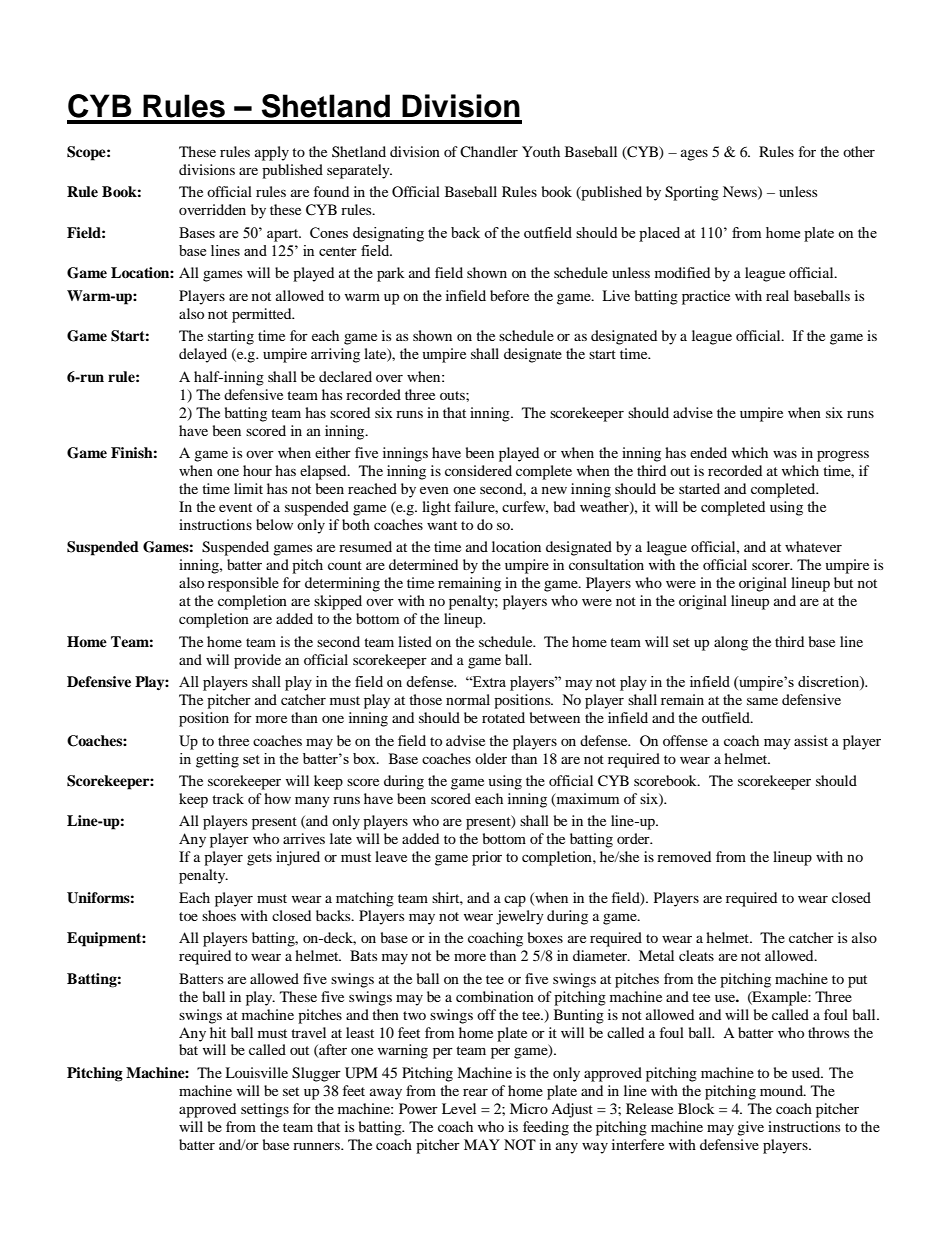 This screenshot has width=952, height=1233. What do you see at coordinates (785, 454) in the screenshot?
I see `was` at bounding box center [785, 454].
